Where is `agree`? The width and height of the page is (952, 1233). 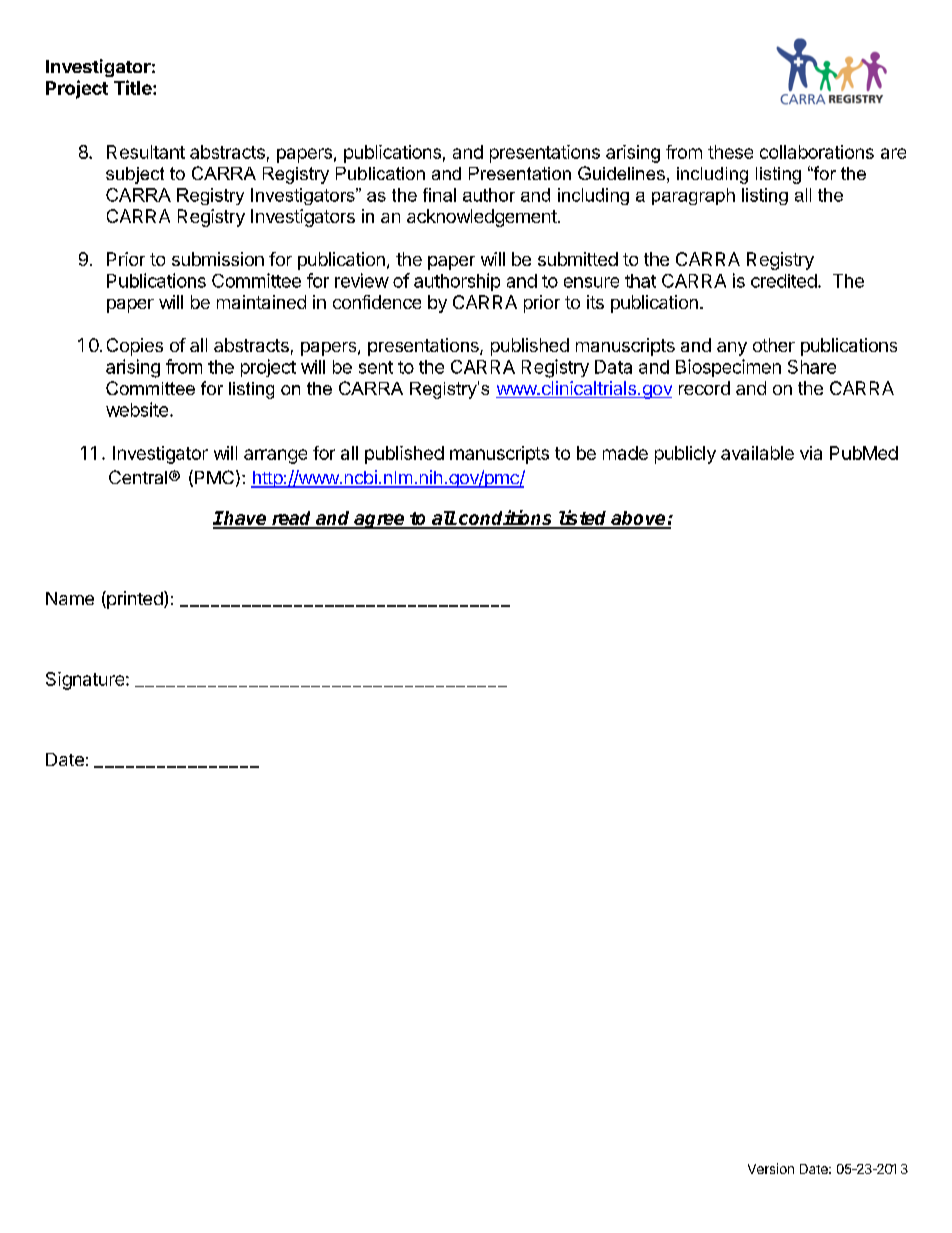
agree is located at coordinates (380, 521).
